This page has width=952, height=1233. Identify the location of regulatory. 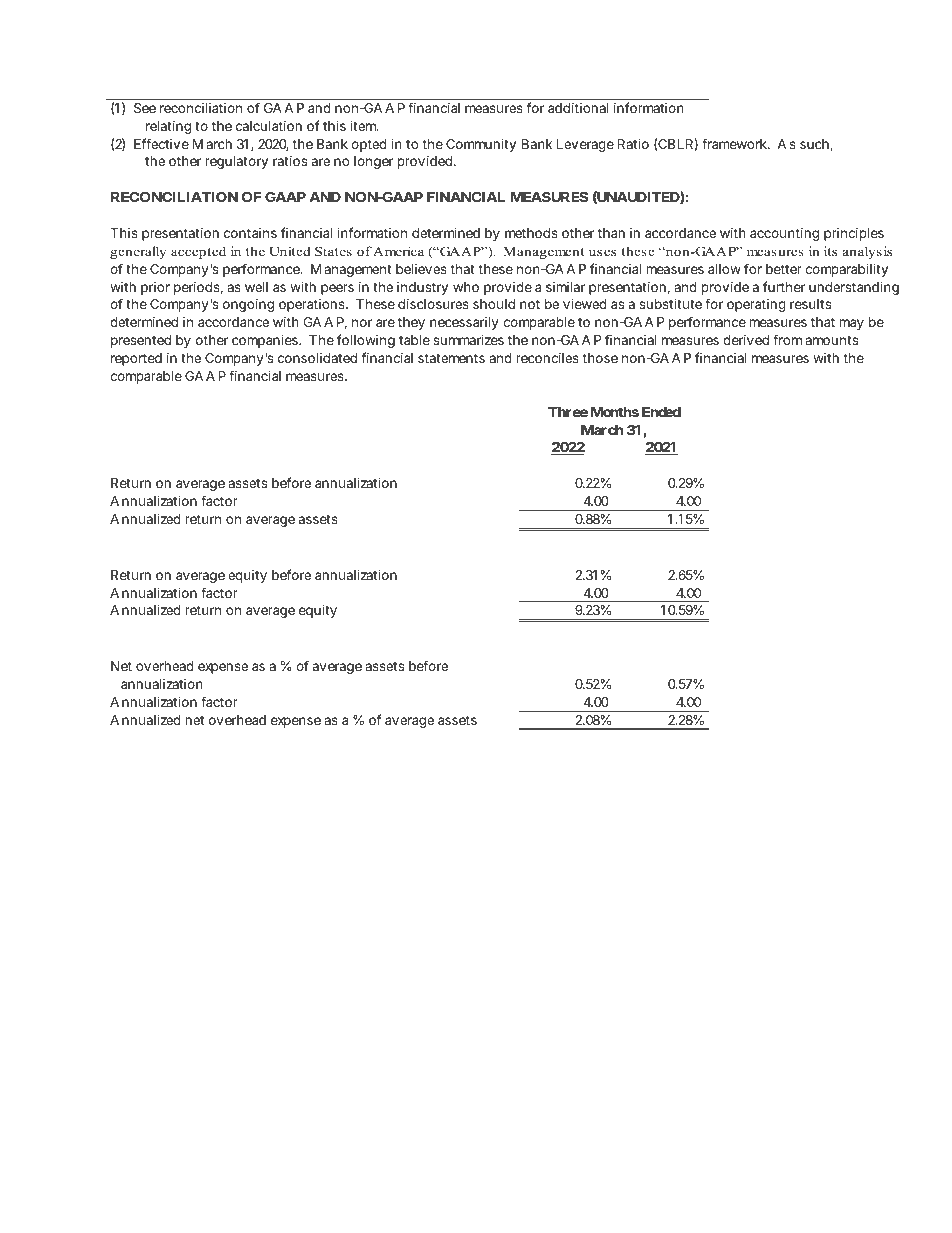
(236, 162).
